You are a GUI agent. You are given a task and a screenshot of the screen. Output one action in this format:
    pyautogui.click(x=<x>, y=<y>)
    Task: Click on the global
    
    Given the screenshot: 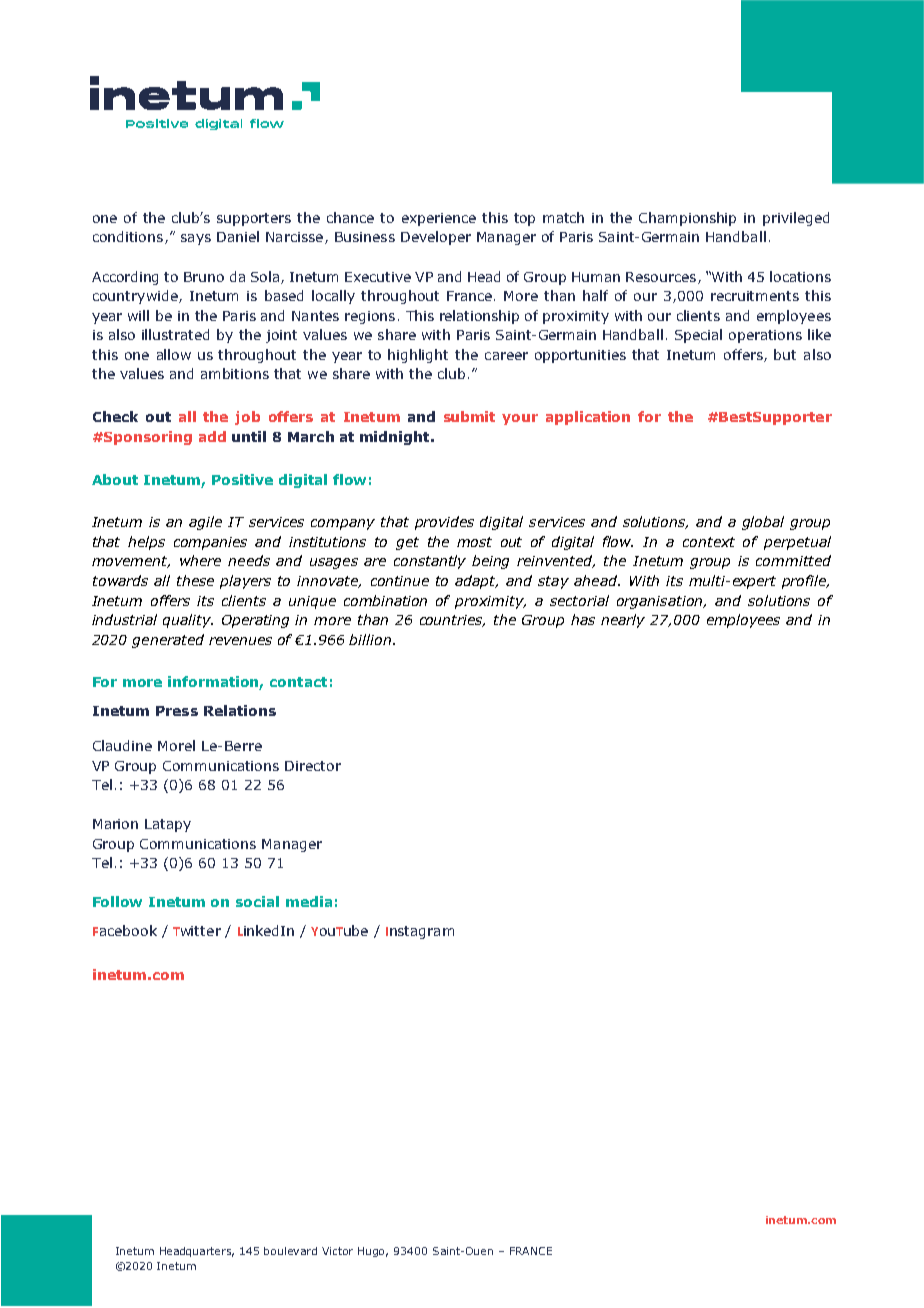 What is the action you would take?
    pyautogui.click(x=763, y=523)
